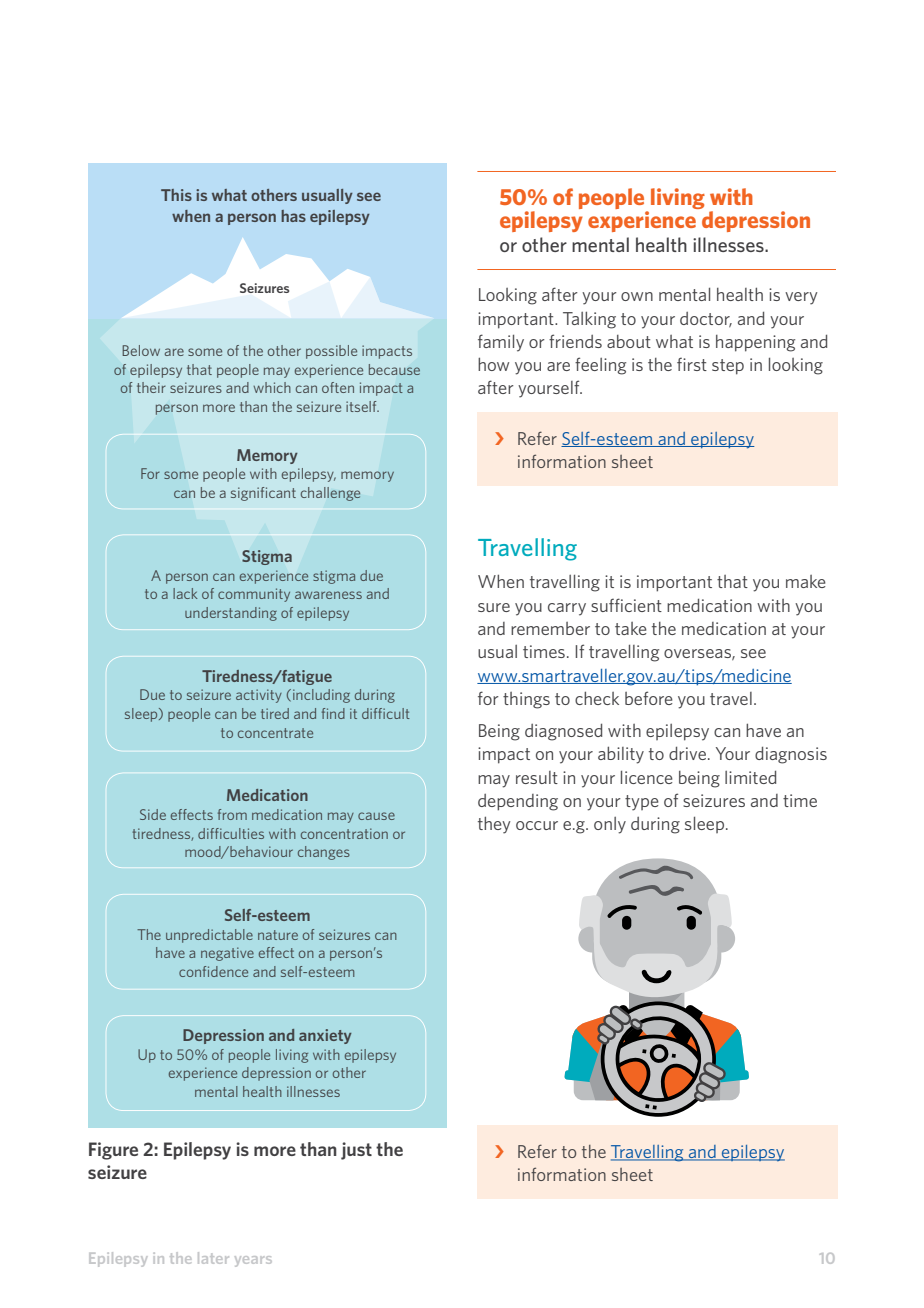 Image resolution: width=924 pixels, height=1308 pixels. Describe the element at coordinates (706, 319) in the screenshot. I see `doctor` at that location.
